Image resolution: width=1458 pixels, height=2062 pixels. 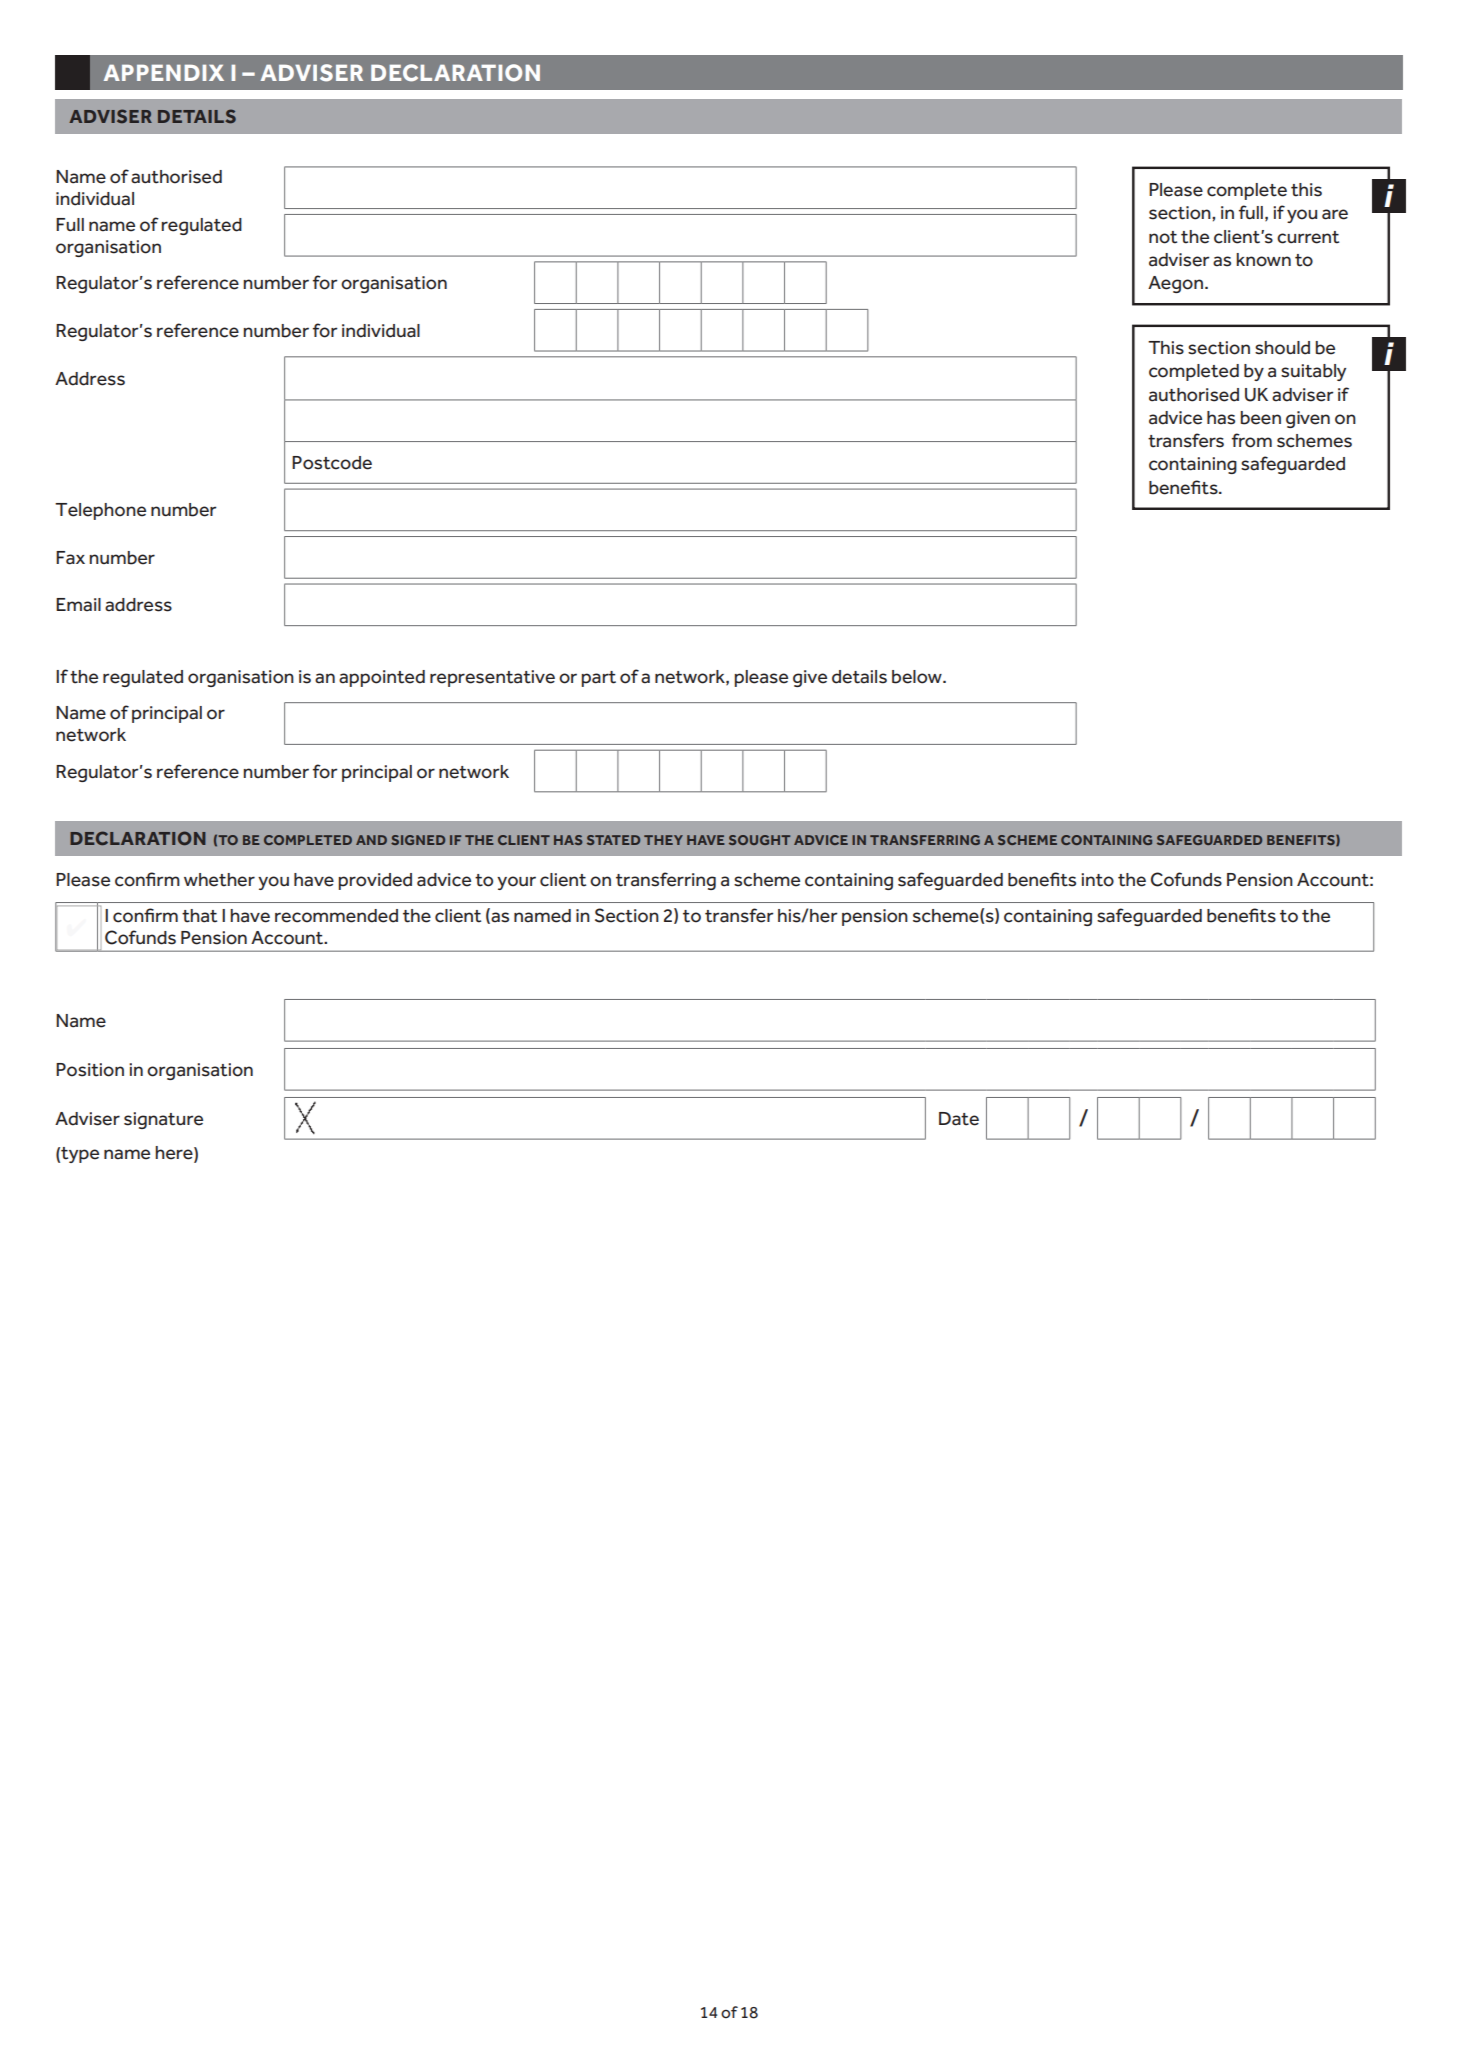 I want to click on appointed, so click(x=382, y=678).
